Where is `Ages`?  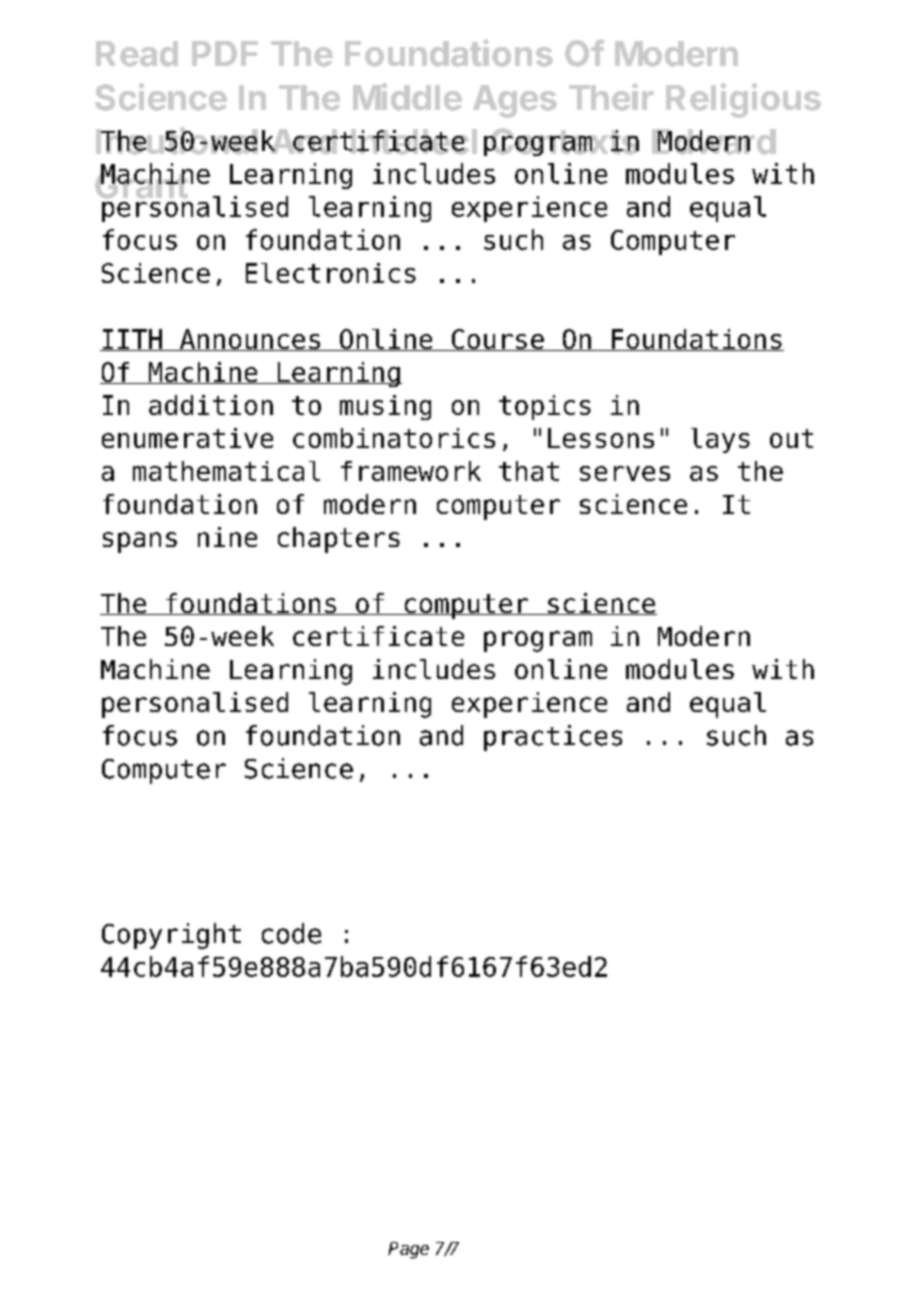
Ages is located at coordinates (515, 101).
